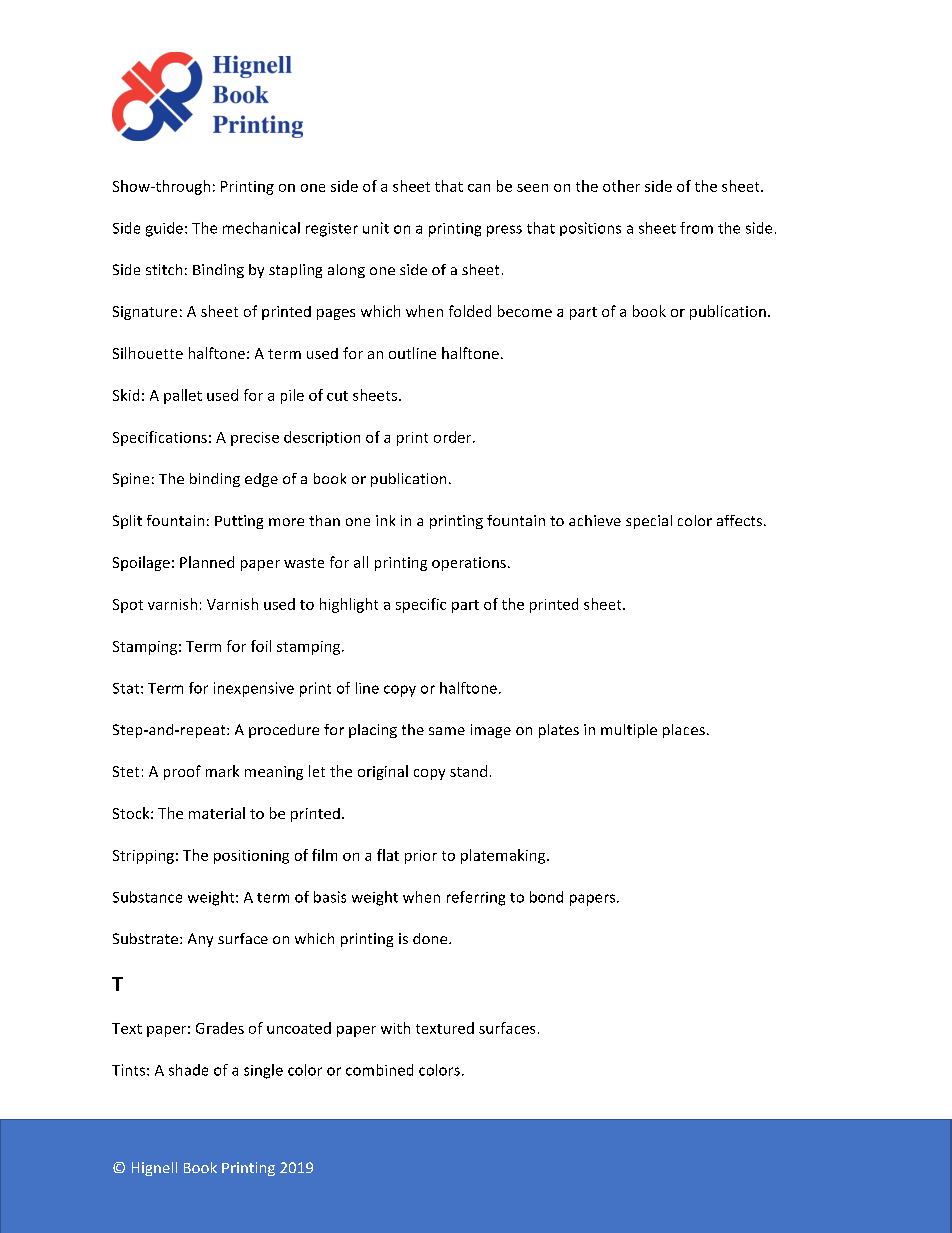  I want to click on places, so click(684, 731).
